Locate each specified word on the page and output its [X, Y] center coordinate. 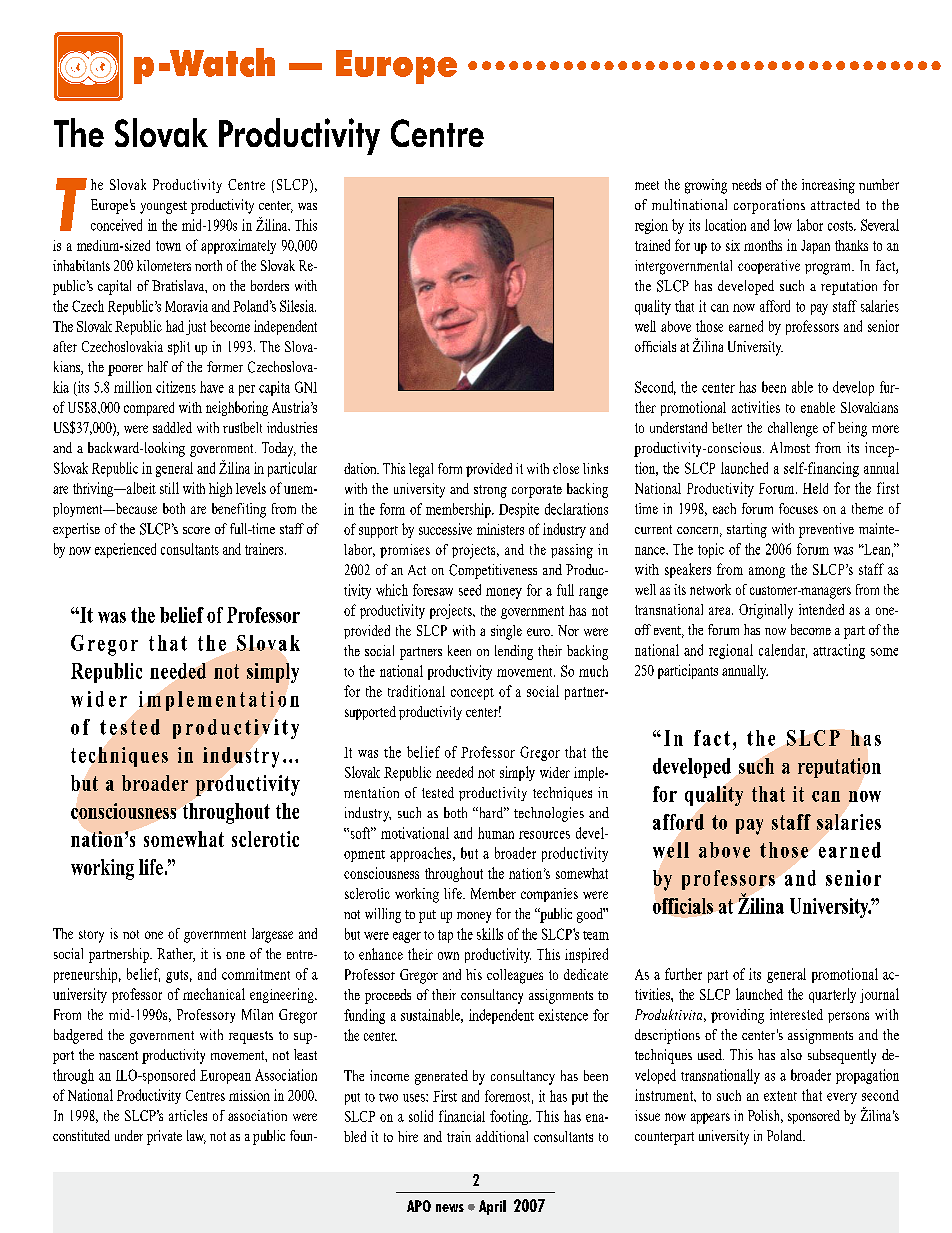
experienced [125, 550]
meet [647, 185]
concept [472, 694]
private [164, 1137]
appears [710, 1118]
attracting [839, 651]
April [492, 1207]
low [783, 225]
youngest [163, 207]
